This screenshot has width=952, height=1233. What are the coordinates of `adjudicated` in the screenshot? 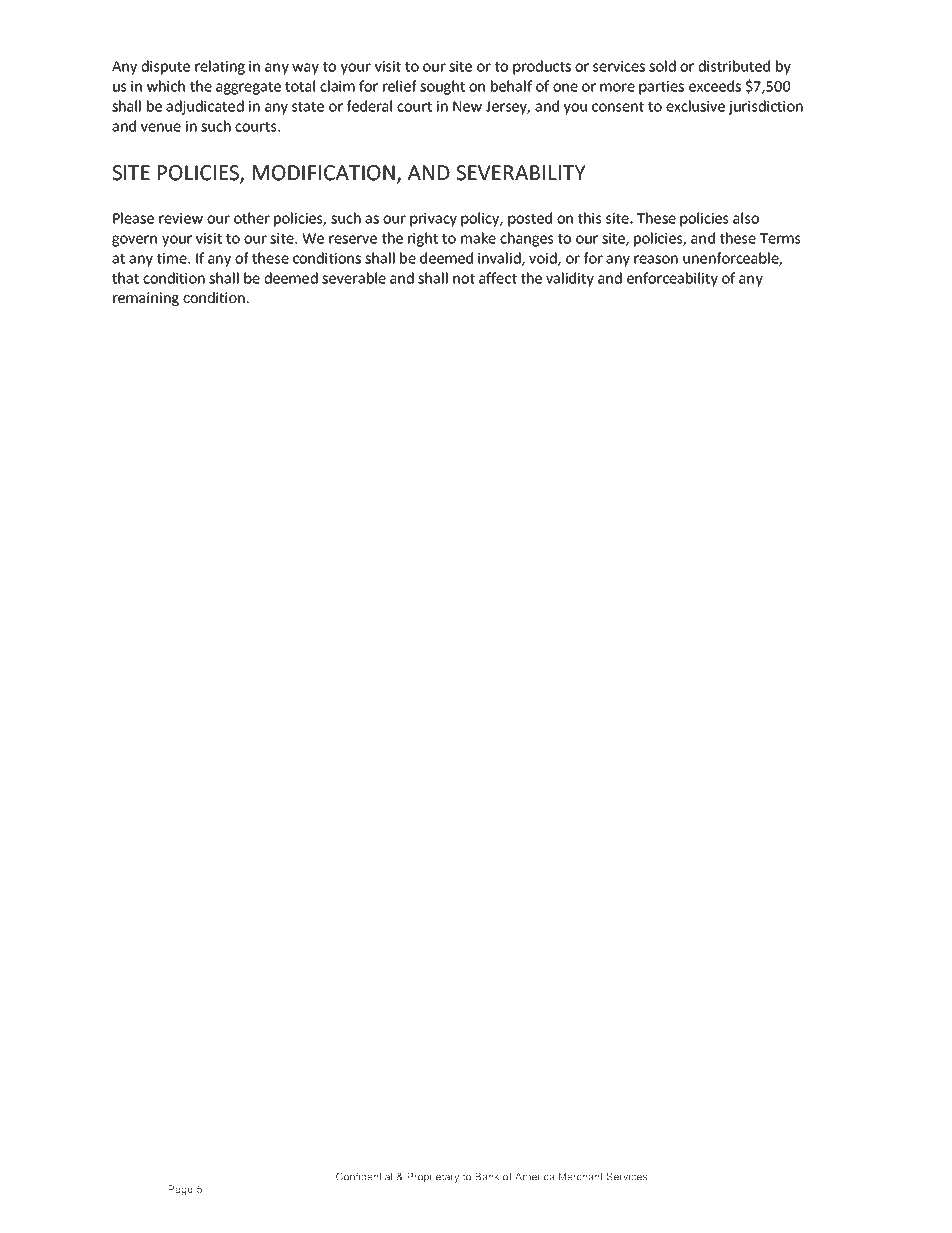 It's located at (205, 107).
